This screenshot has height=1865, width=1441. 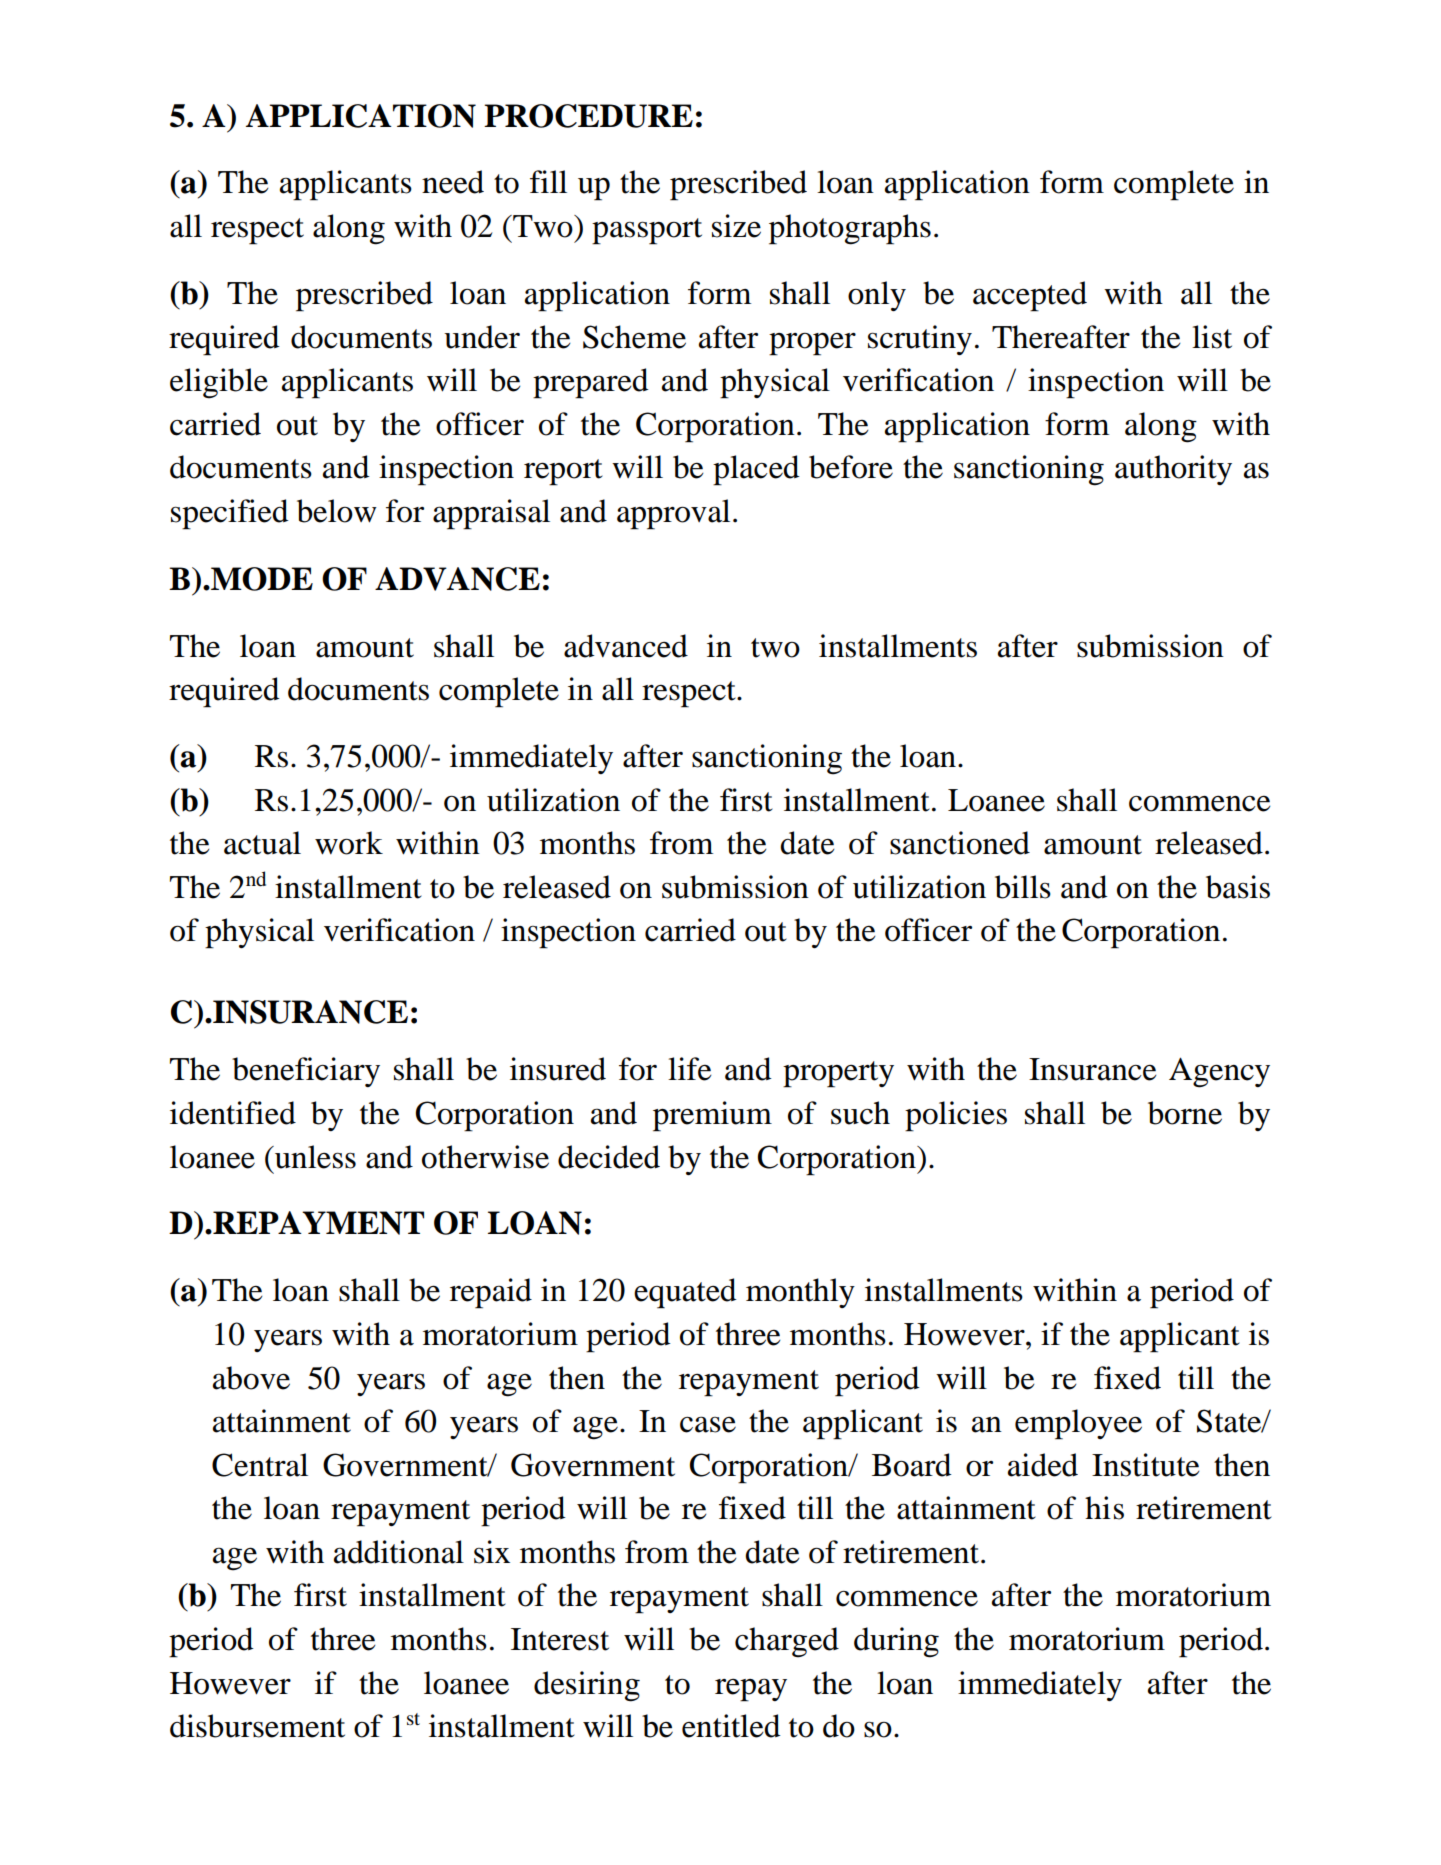 I want to click on below, so click(x=337, y=511).
